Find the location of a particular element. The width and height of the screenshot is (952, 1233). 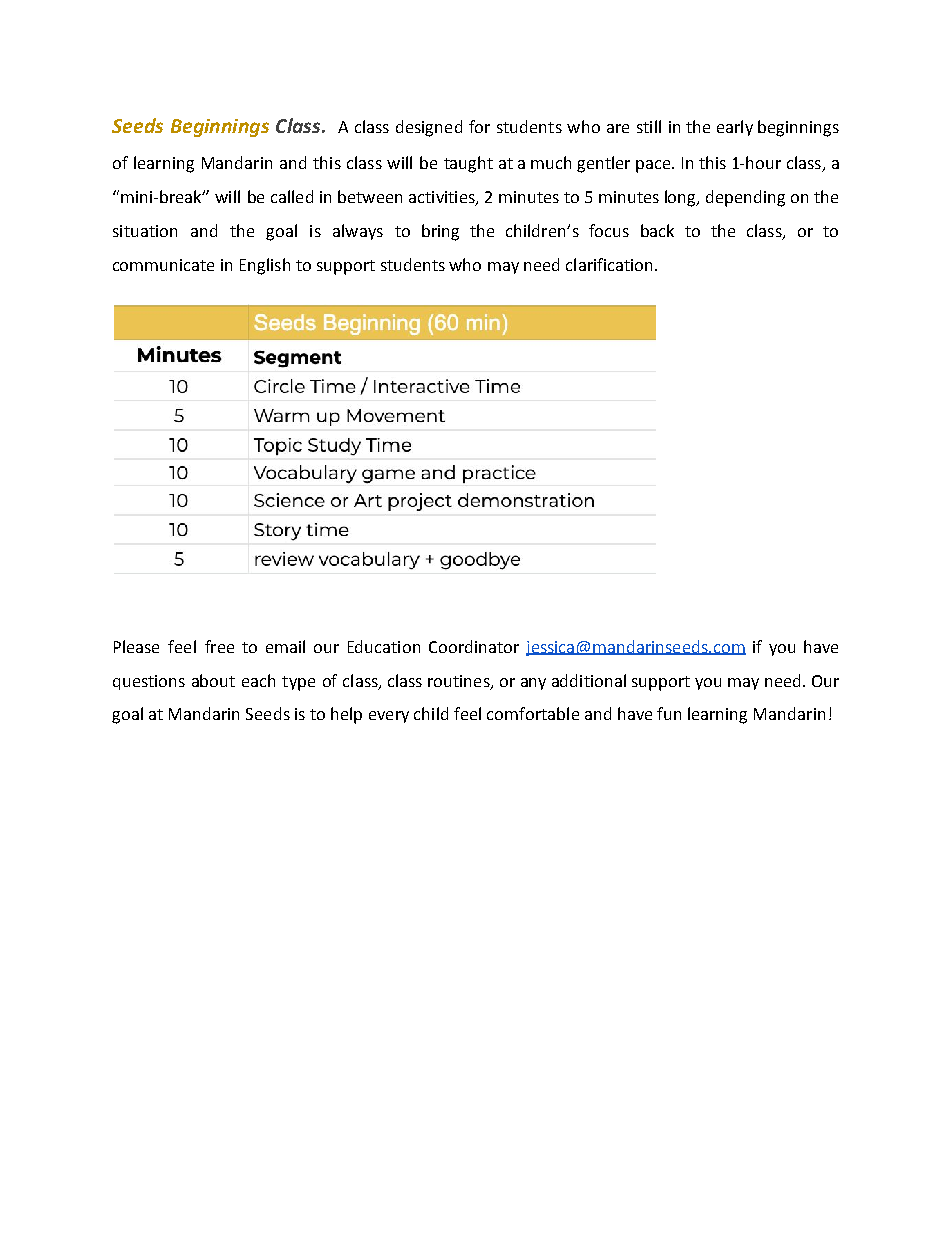

routines is located at coordinates (460, 682).
